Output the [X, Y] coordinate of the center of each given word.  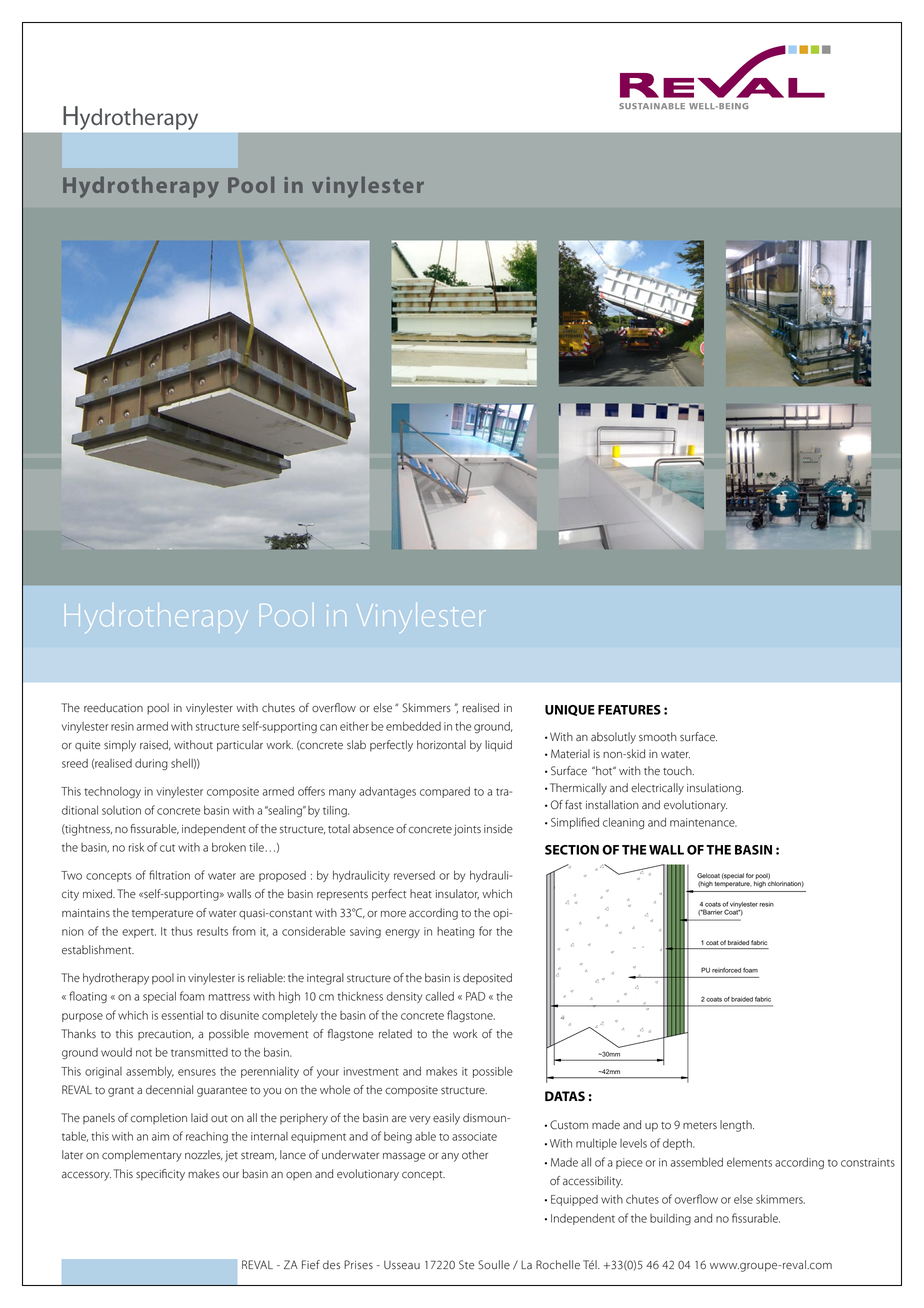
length [737, 1126]
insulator [457, 894]
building [670, 1219]
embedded [413, 726]
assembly [150, 1072]
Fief [311, 1265]
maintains [86, 913]
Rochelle [558, 1265]
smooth [658, 737]
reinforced [726, 970]
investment [371, 1071]
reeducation [113, 708]
